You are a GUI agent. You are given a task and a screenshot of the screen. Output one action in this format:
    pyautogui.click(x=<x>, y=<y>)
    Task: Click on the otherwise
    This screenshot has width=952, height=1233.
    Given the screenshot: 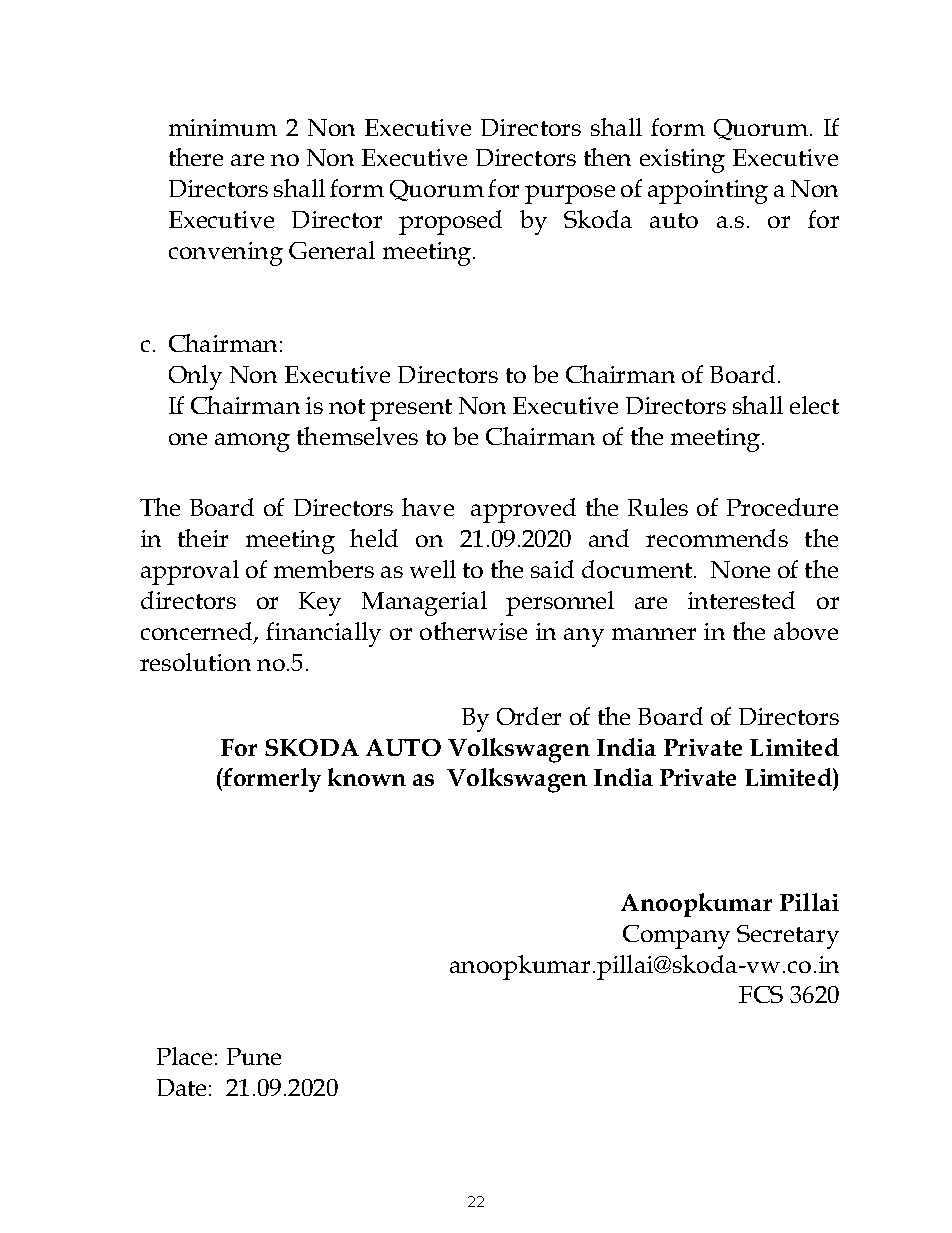 What is the action you would take?
    pyautogui.click(x=473, y=631)
